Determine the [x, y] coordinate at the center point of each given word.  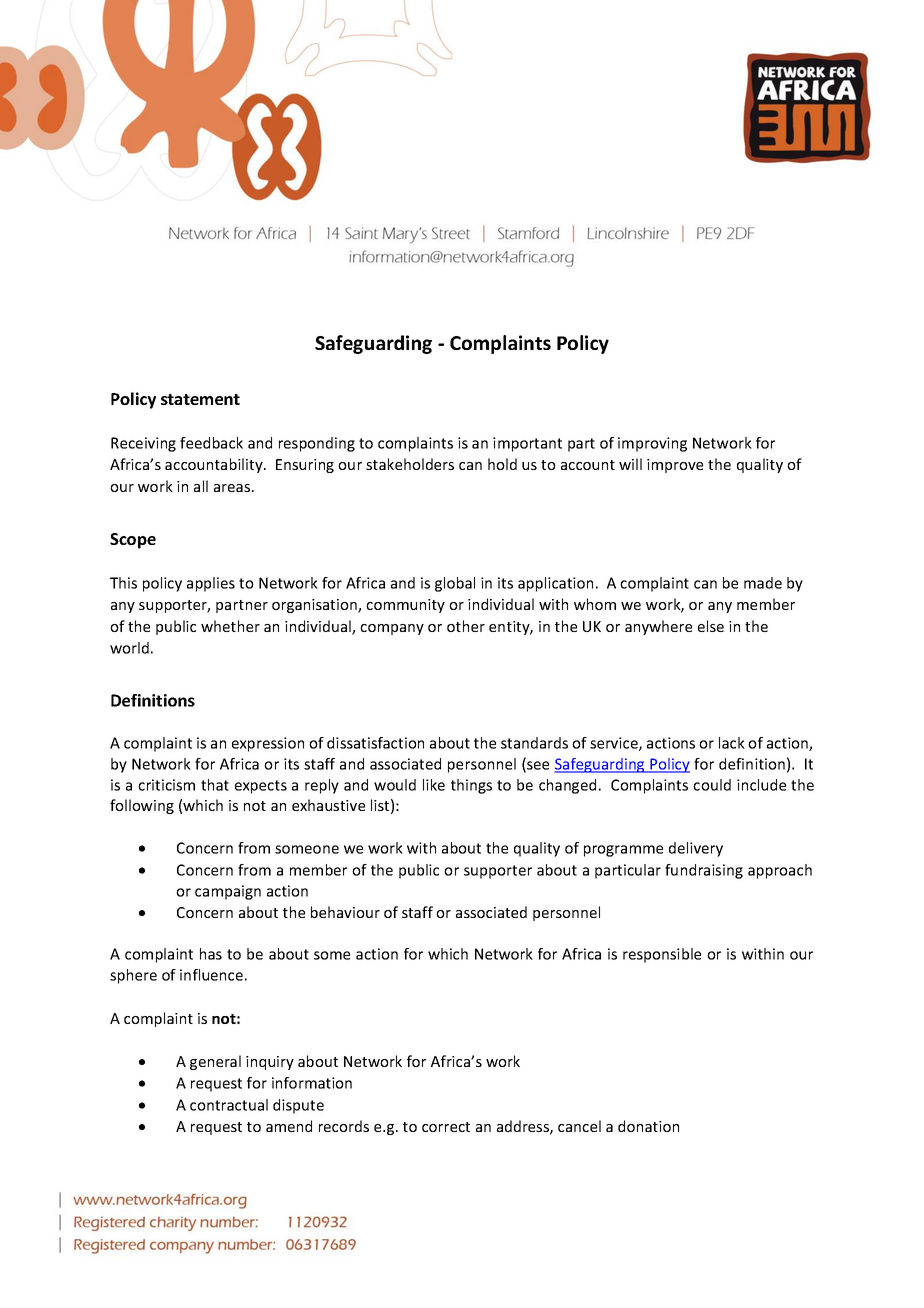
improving [652, 444]
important [527, 444]
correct [446, 1127]
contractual [229, 1105]
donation [648, 1126]
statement [200, 399]
